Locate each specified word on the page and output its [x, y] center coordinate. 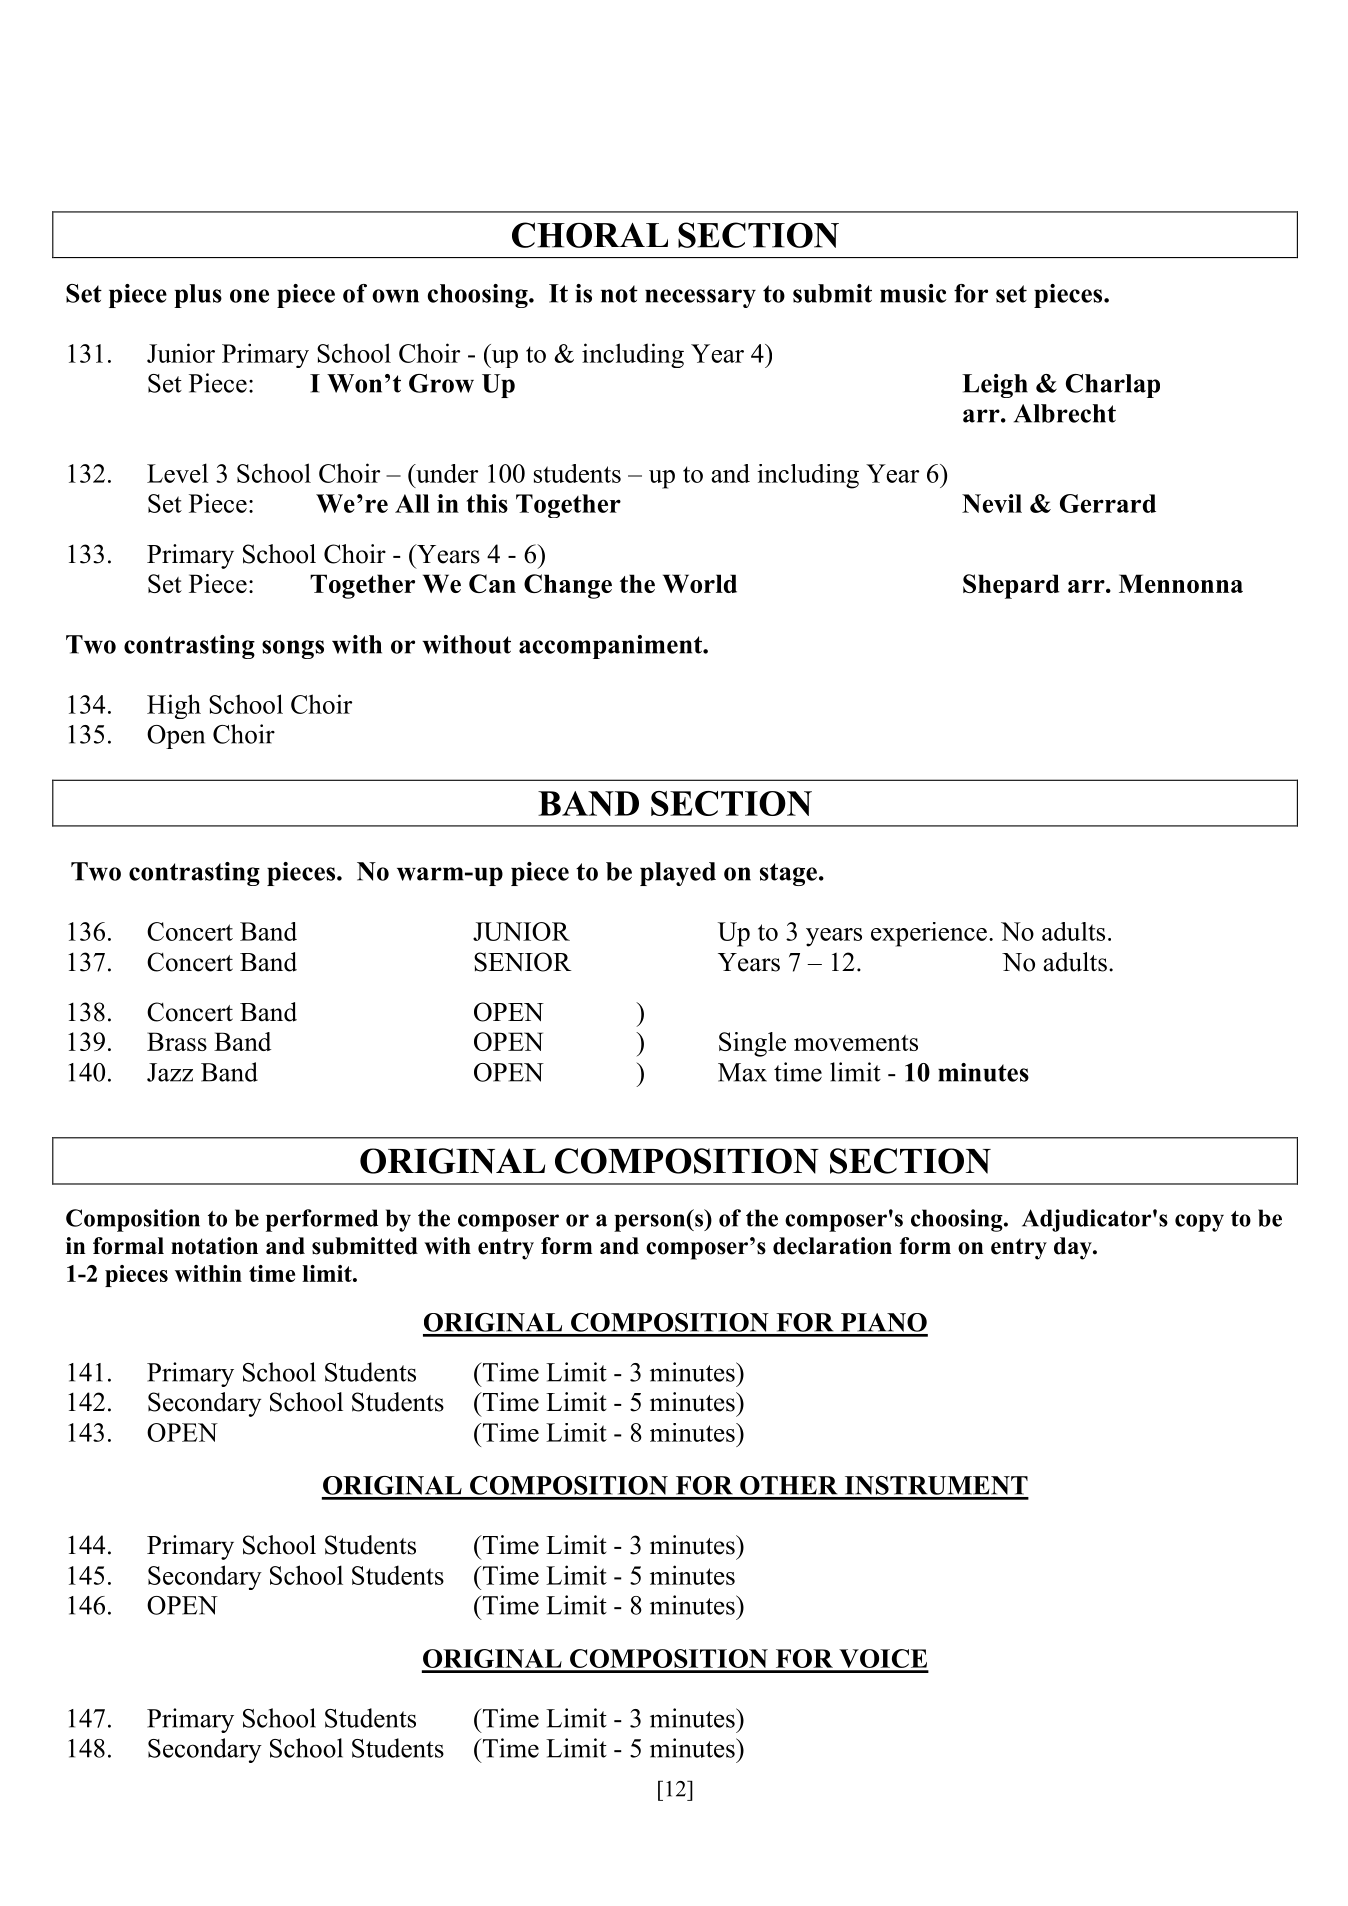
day [1074, 1248]
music [913, 293]
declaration [832, 1246]
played [678, 874]
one [249, 296]
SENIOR [522, 962]
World [700, 583]
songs [293, 649]
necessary [700, 298]
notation [214, 1246]
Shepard [1011, 586]
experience [929, 934]
